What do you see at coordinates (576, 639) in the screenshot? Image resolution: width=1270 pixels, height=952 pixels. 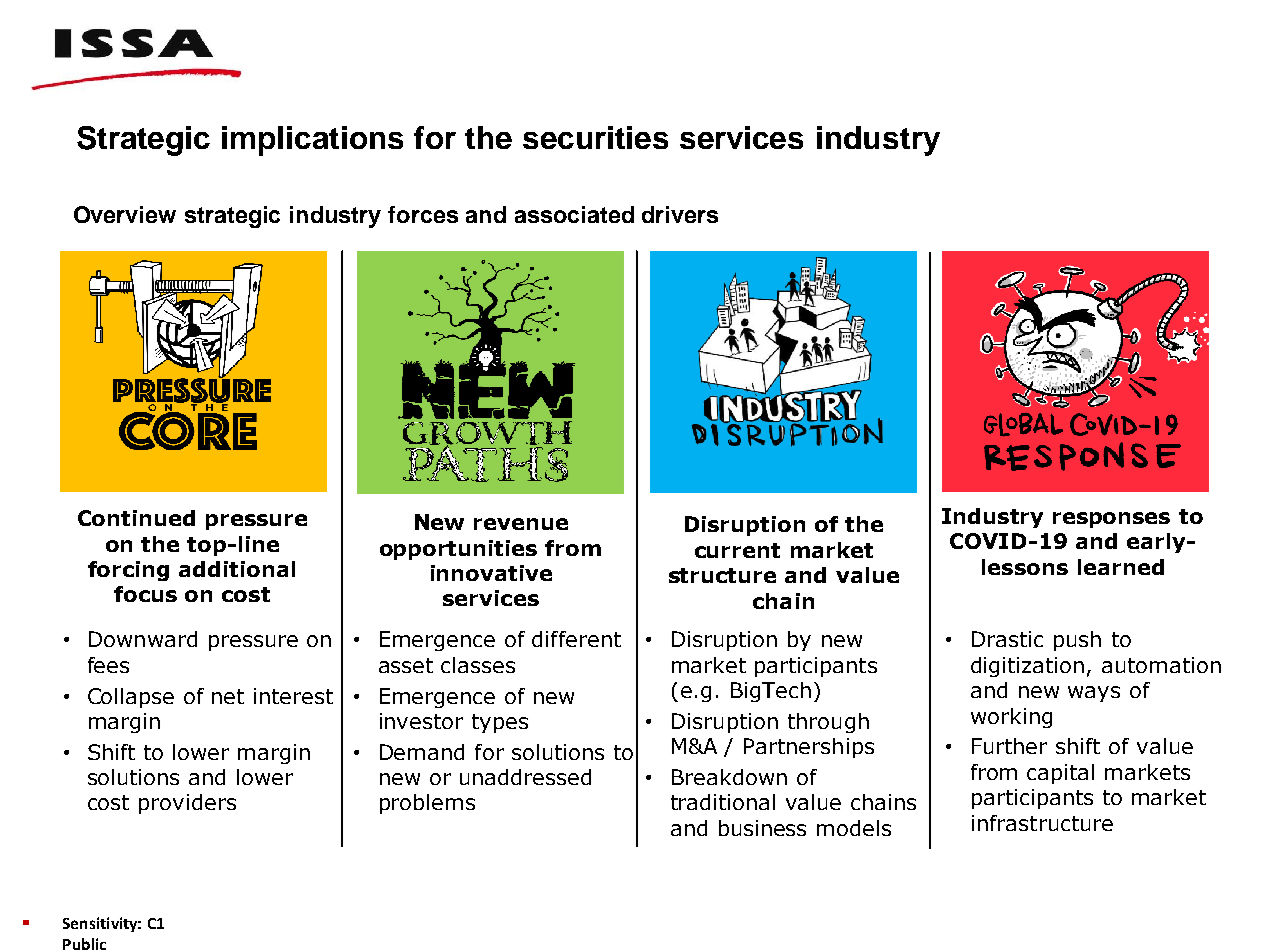 I see `different` at bounding box center [576, 639].
